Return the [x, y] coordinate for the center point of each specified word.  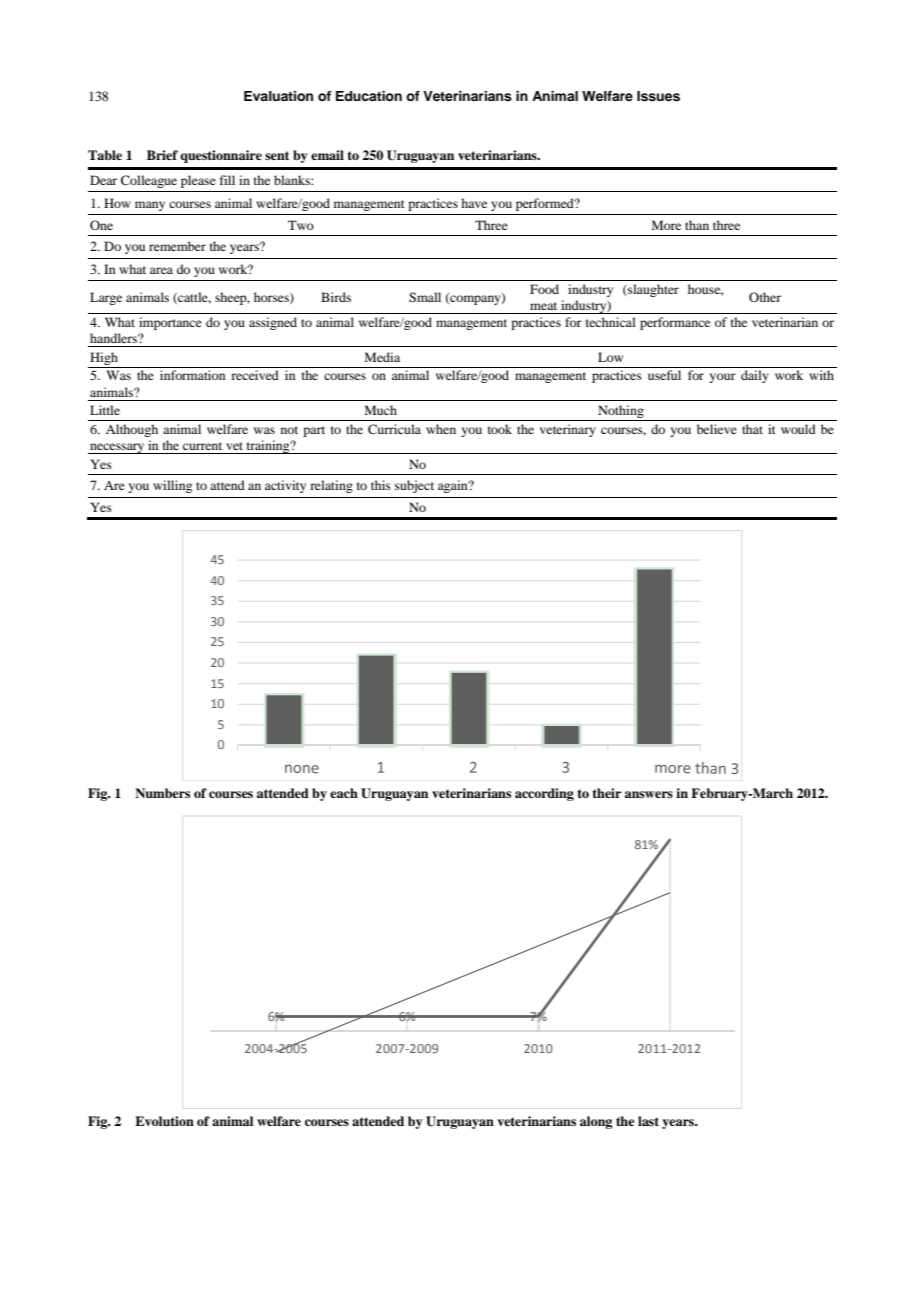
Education [369, 96]
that [752, 429]
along [596, 1122]
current [202, 446]
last [648, 1121]
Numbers [162, 793]
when [441, 429]
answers [649, 794]
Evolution [164, 1121]
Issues [658, 96]
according [544, 794]
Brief [162, 155]
